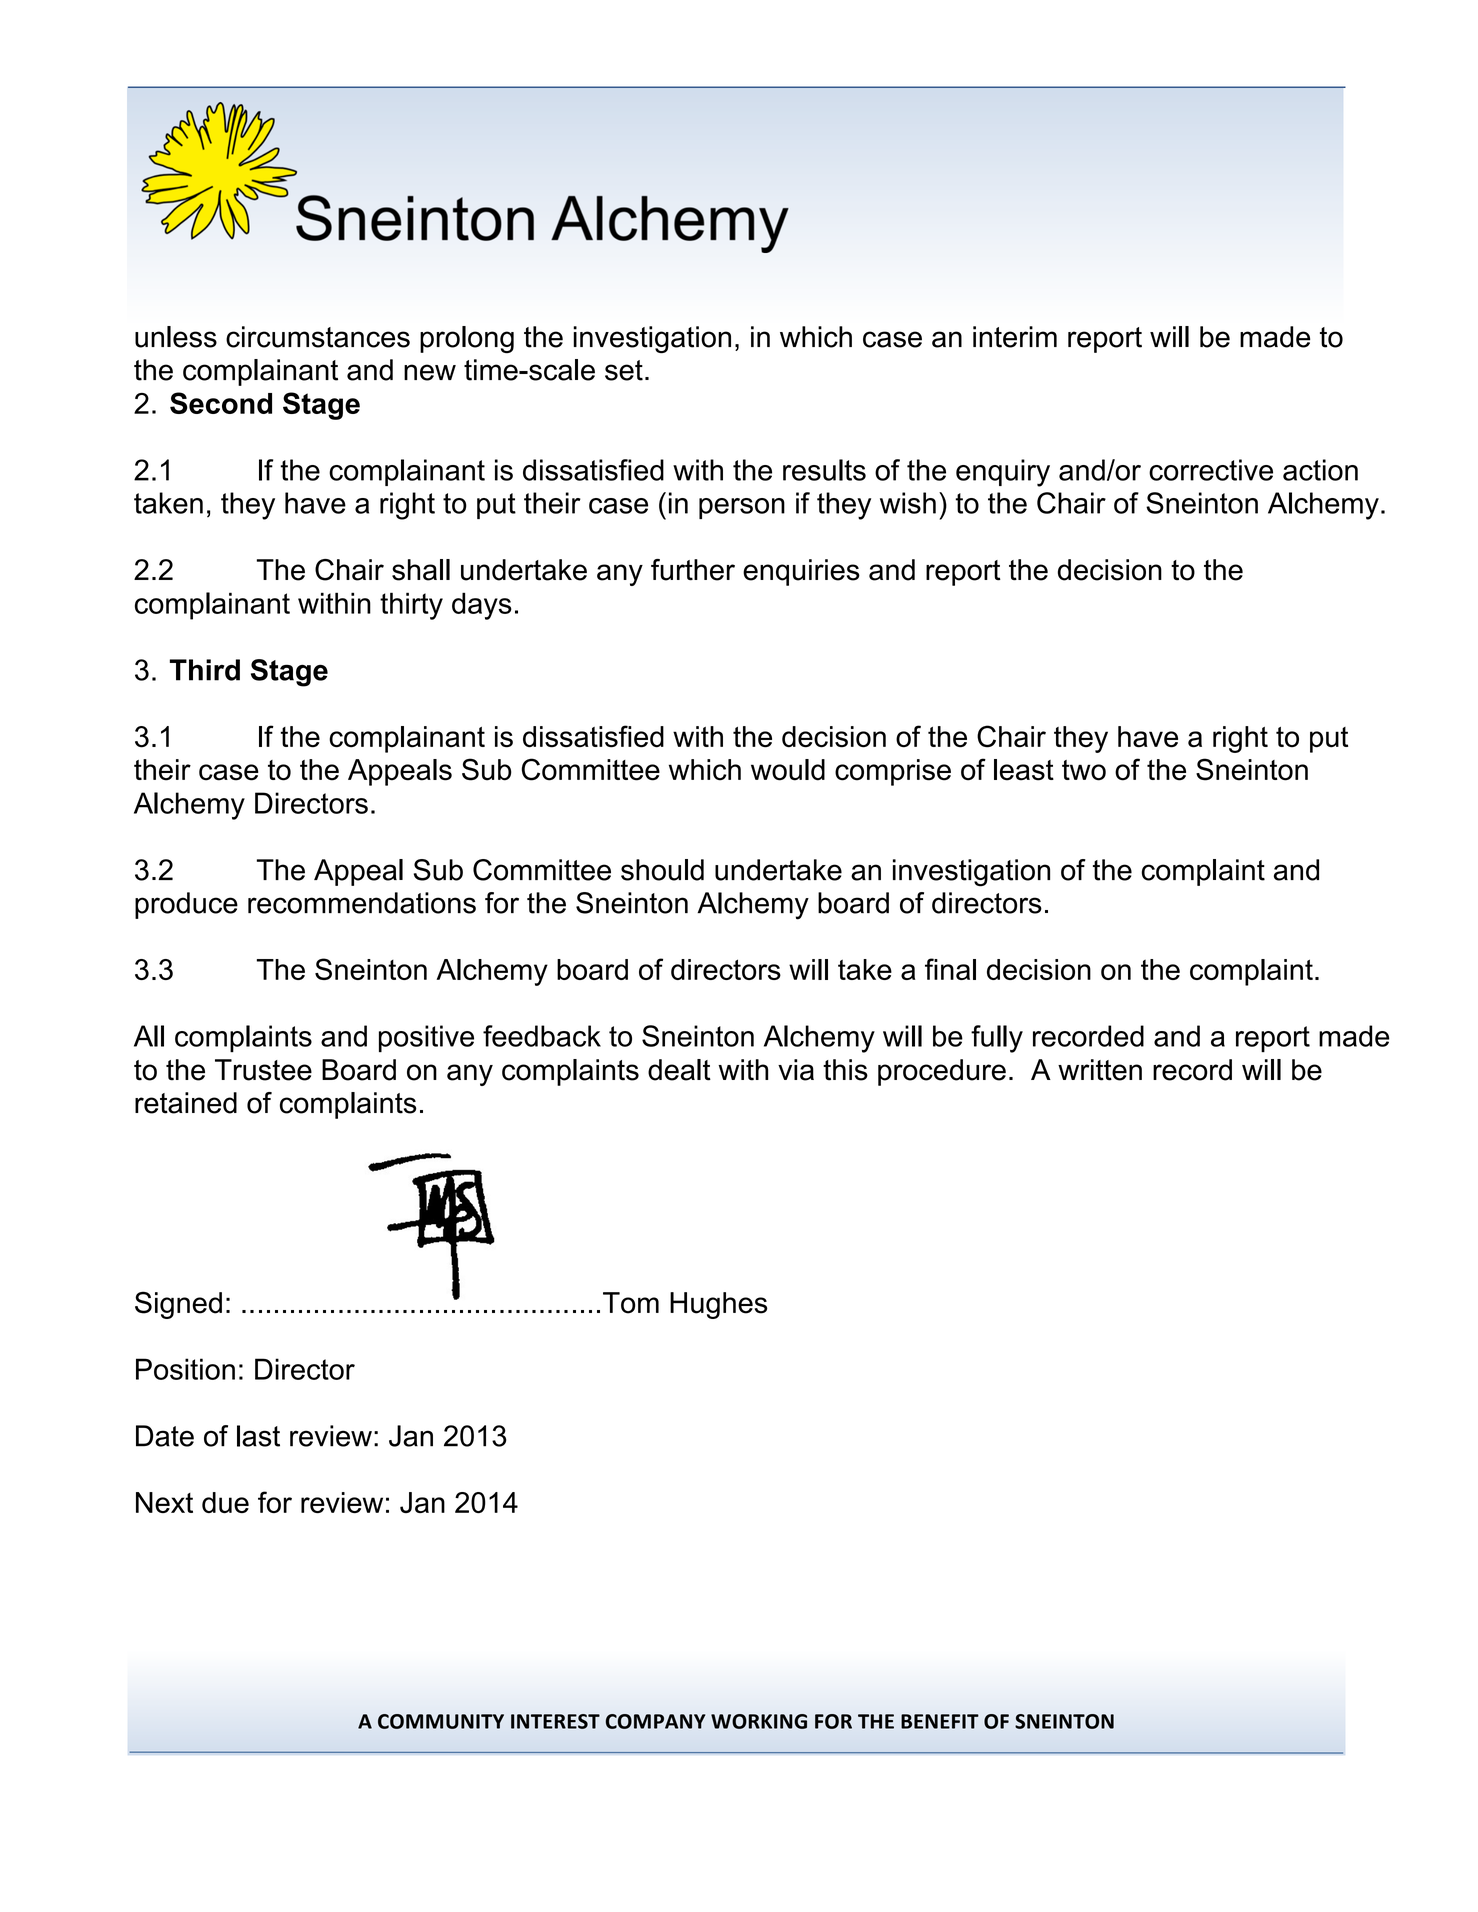  Describe the element at coordinates (942, 1072) in the page. I see `procedure` at that location.
